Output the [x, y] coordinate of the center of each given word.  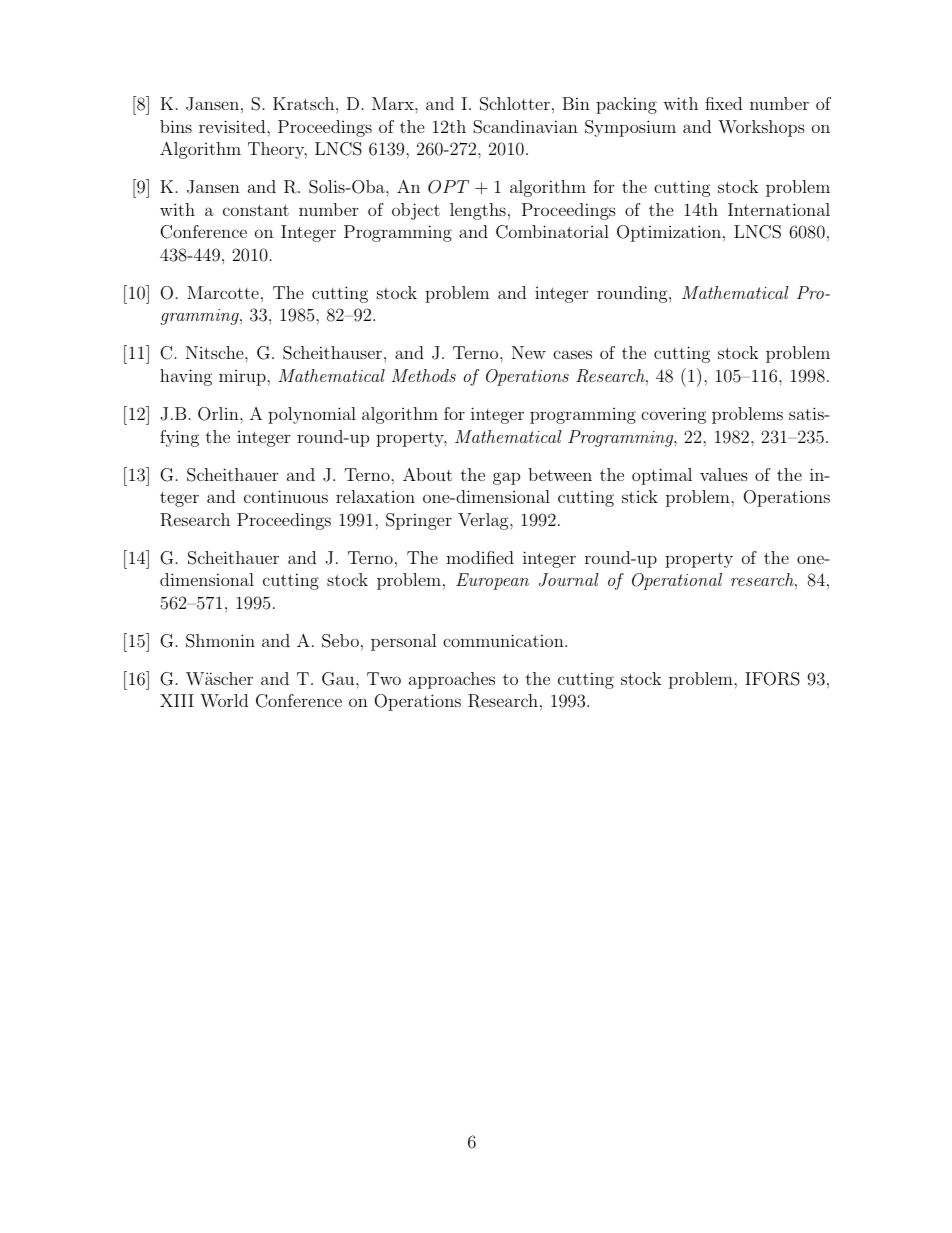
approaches [452, 680]
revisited [233, 126]
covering [673, 415]
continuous [286, 496]
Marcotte [223, 292]
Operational [677, 581]
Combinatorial [552, 232]
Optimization [669, 233]
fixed [723, 103]
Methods [423, 375]
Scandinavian [525, 127]
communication [504, 640]
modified [480, 557]
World [224, 700]
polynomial [312, 415]
